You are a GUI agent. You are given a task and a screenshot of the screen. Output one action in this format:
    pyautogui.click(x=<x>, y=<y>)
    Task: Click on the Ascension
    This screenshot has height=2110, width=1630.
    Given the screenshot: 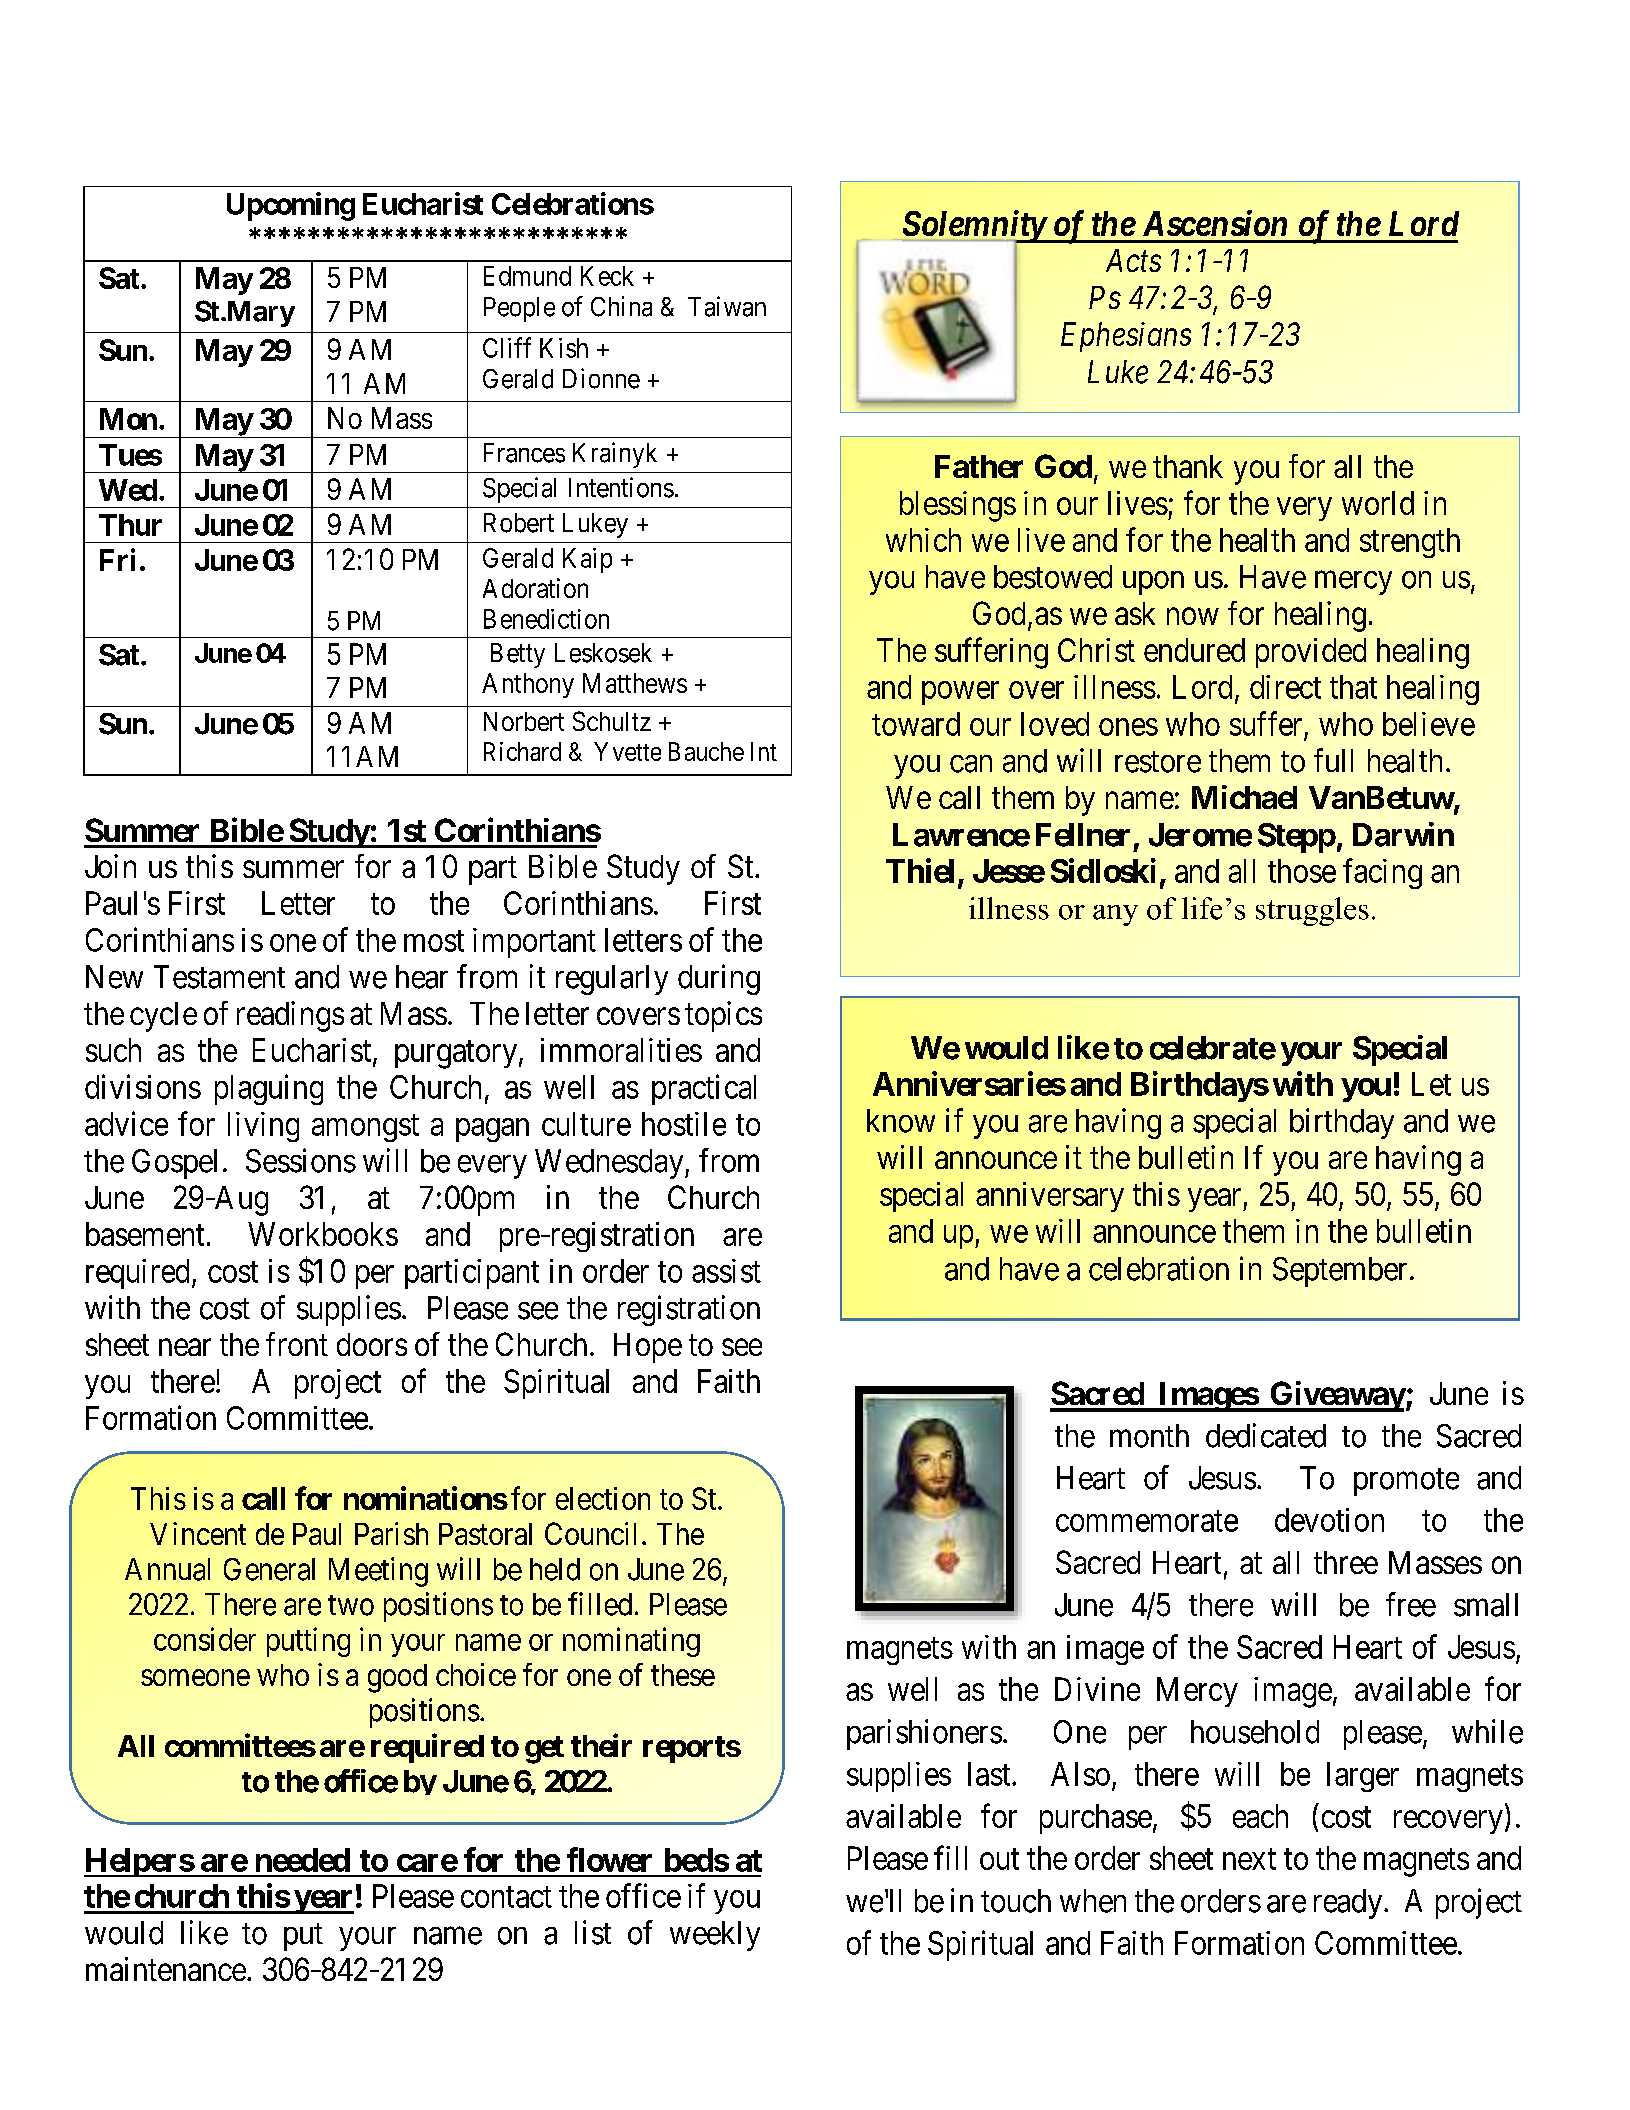 What is the action you would take?
    pyautogui.click(x=1215, y=223)
